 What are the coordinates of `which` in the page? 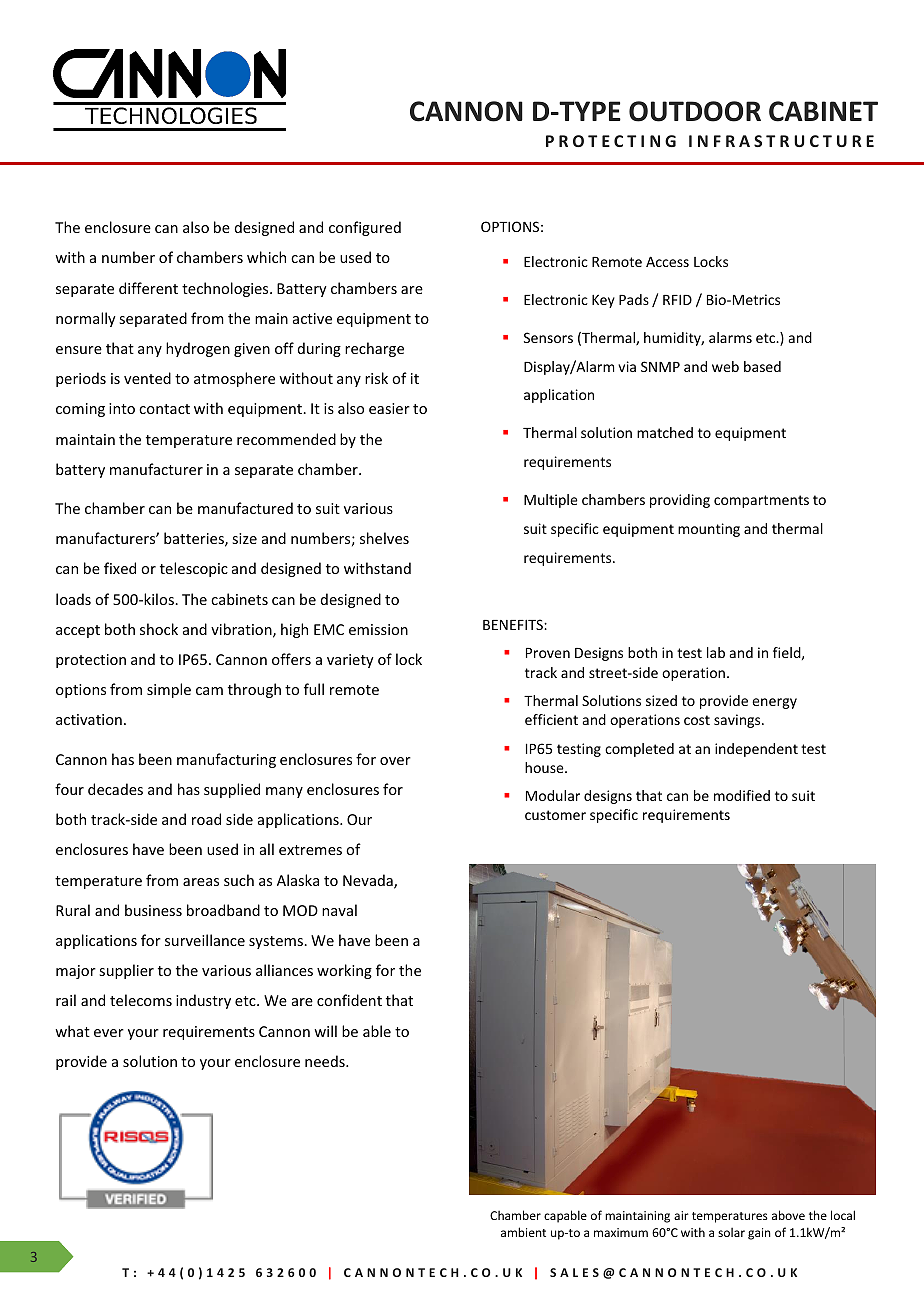 It's located at (266, 257).
